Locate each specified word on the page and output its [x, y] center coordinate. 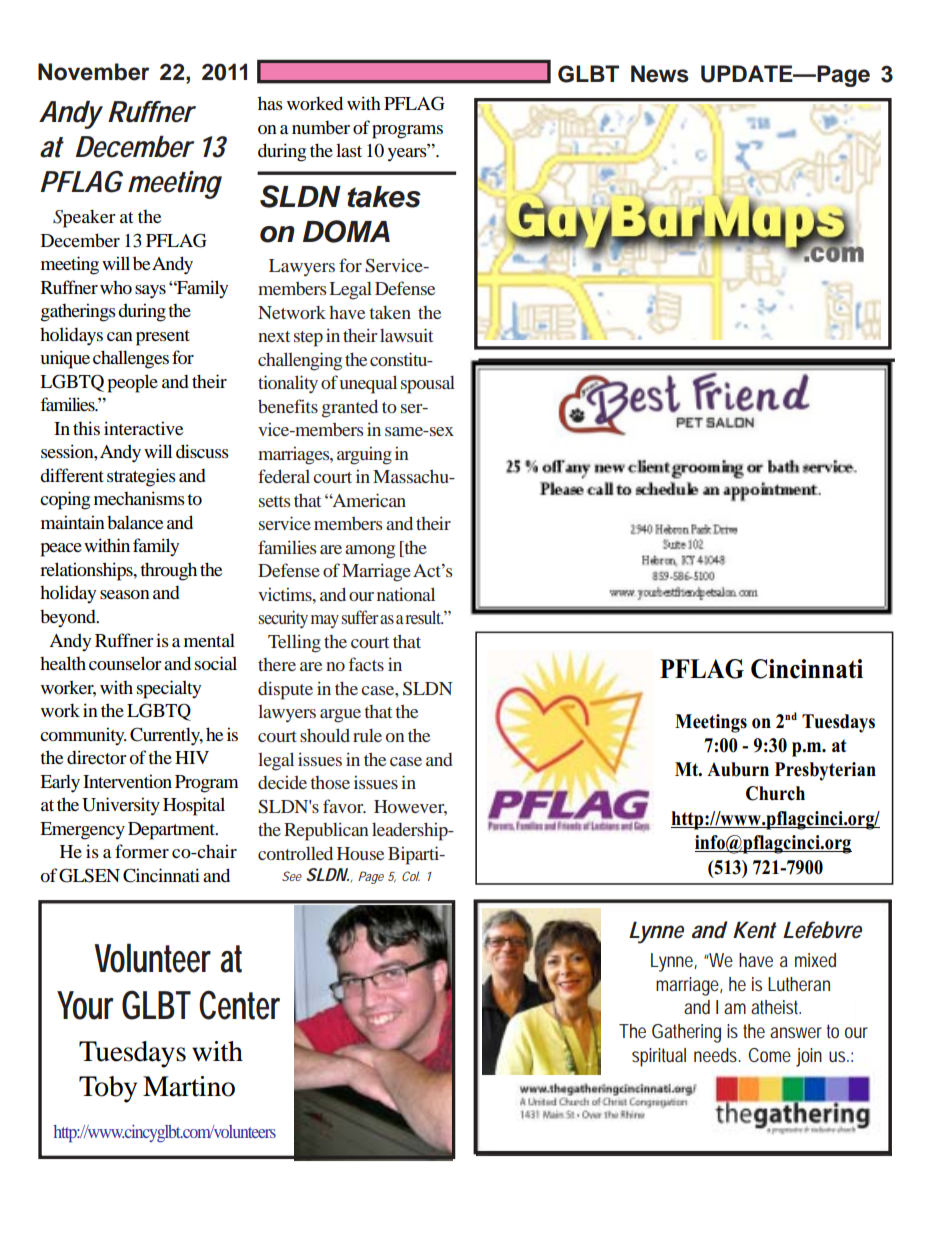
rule [367, 735]
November [93, 72]
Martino [189, 1086]
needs [717, 1055]
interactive [143, 428]
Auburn [738, 769]
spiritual [659, 1057]
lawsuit [406, 335]
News [660, 74]
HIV [192, 757]
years [408, 154]
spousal [428, 384]
